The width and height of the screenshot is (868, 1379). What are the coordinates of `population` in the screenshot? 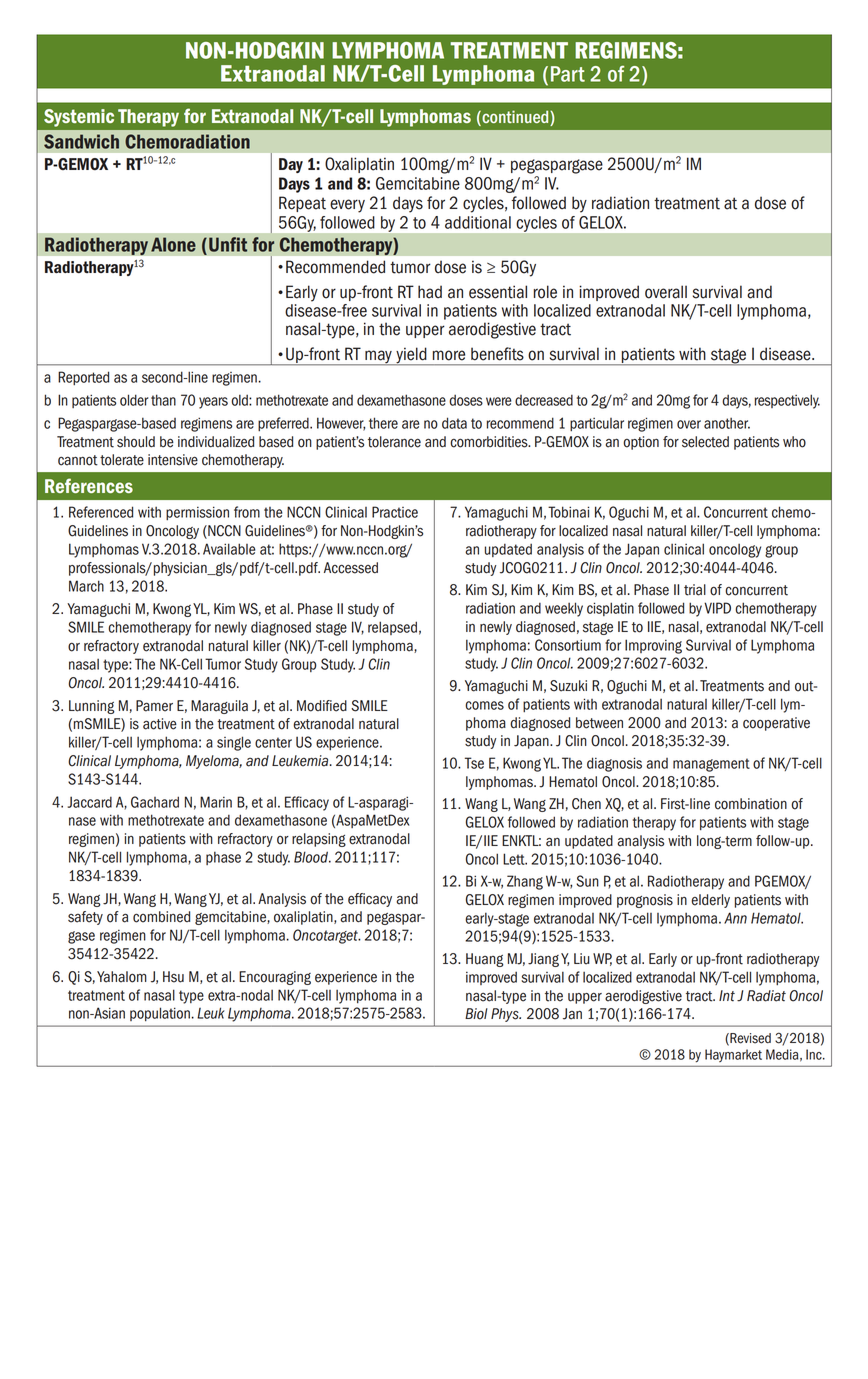 It's located at (160, 1014).
